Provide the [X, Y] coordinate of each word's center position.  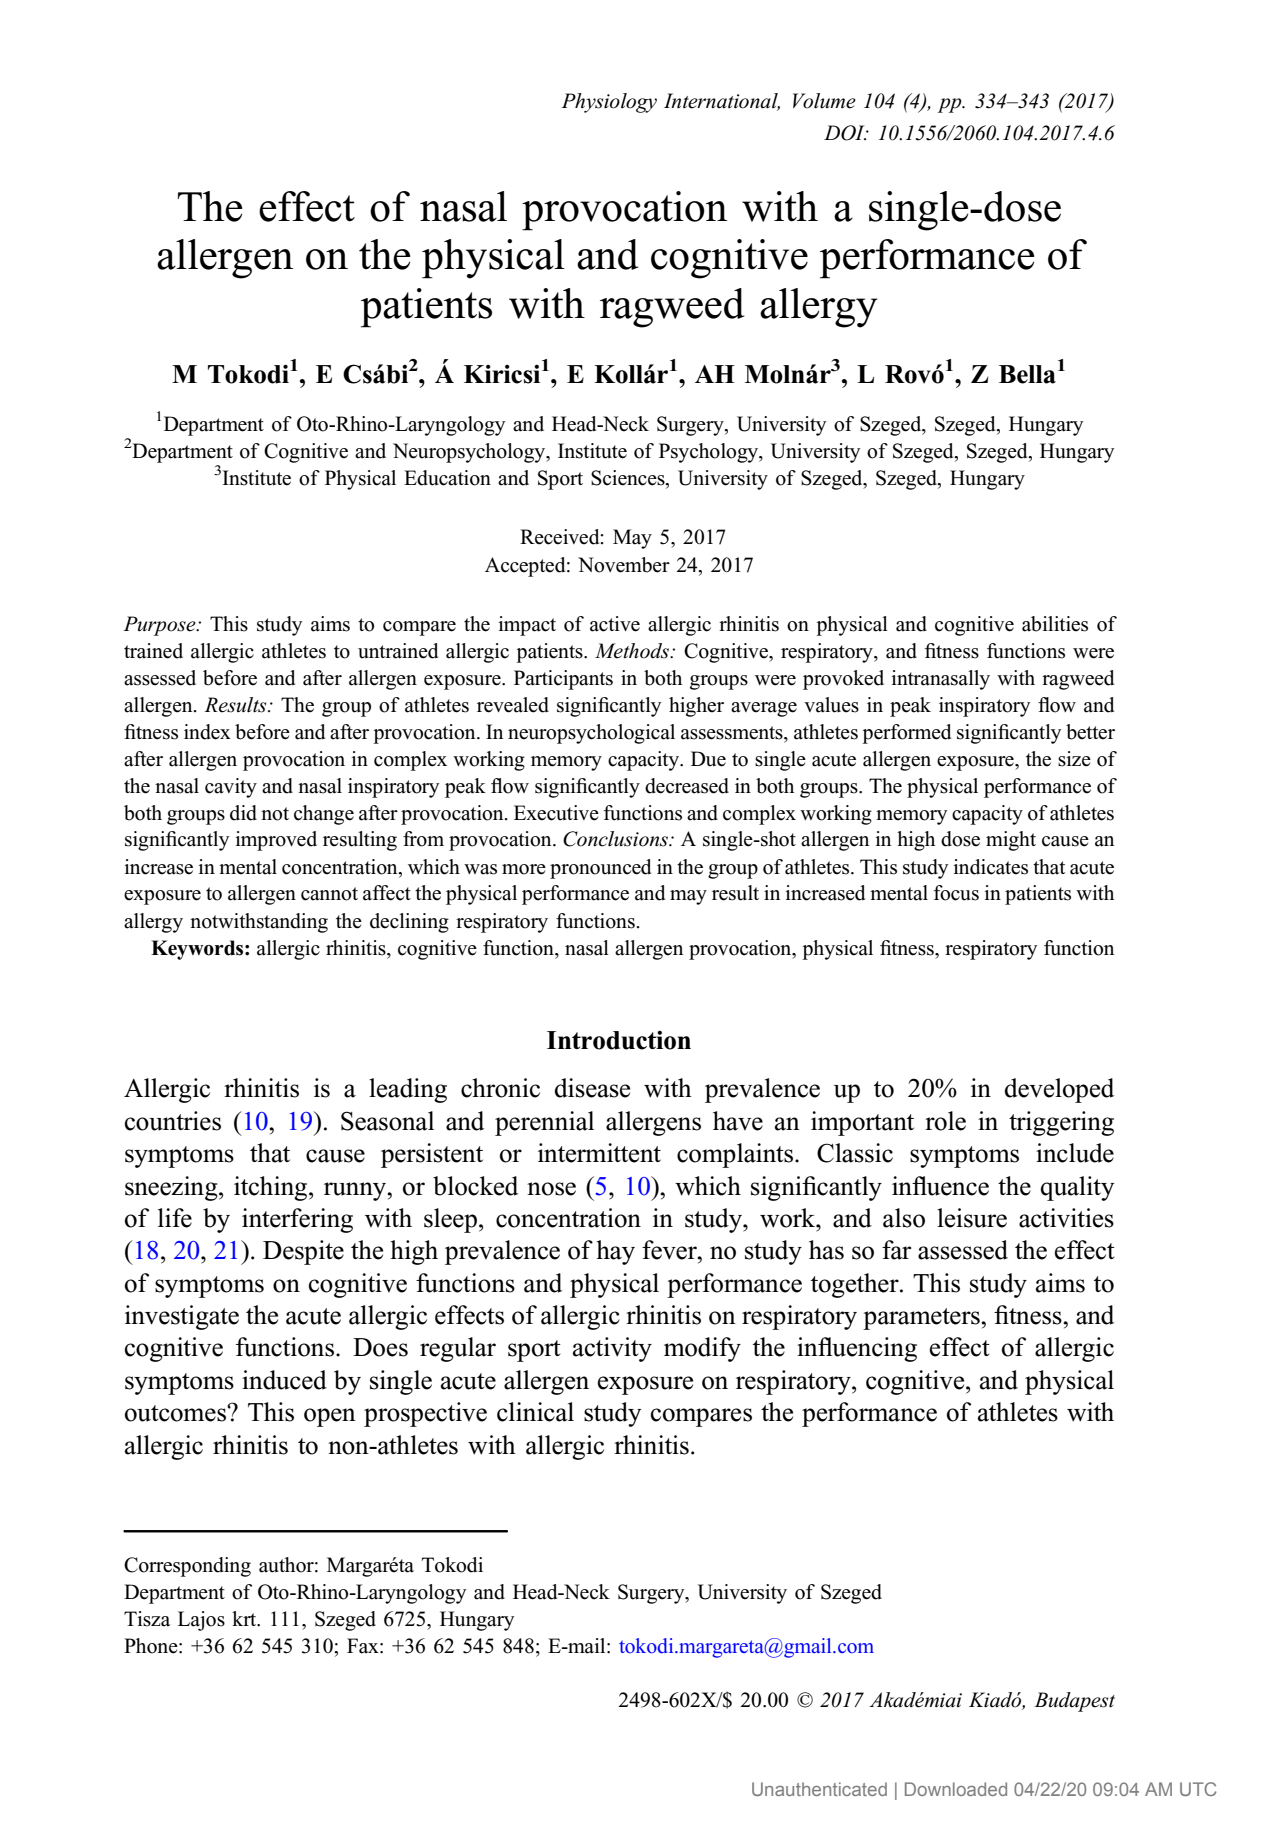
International [722, 102]
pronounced [600, 869]
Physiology [609, 103]
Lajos [201, 1621]
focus [956, 893]
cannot [329, 894]
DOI [845, 133]
